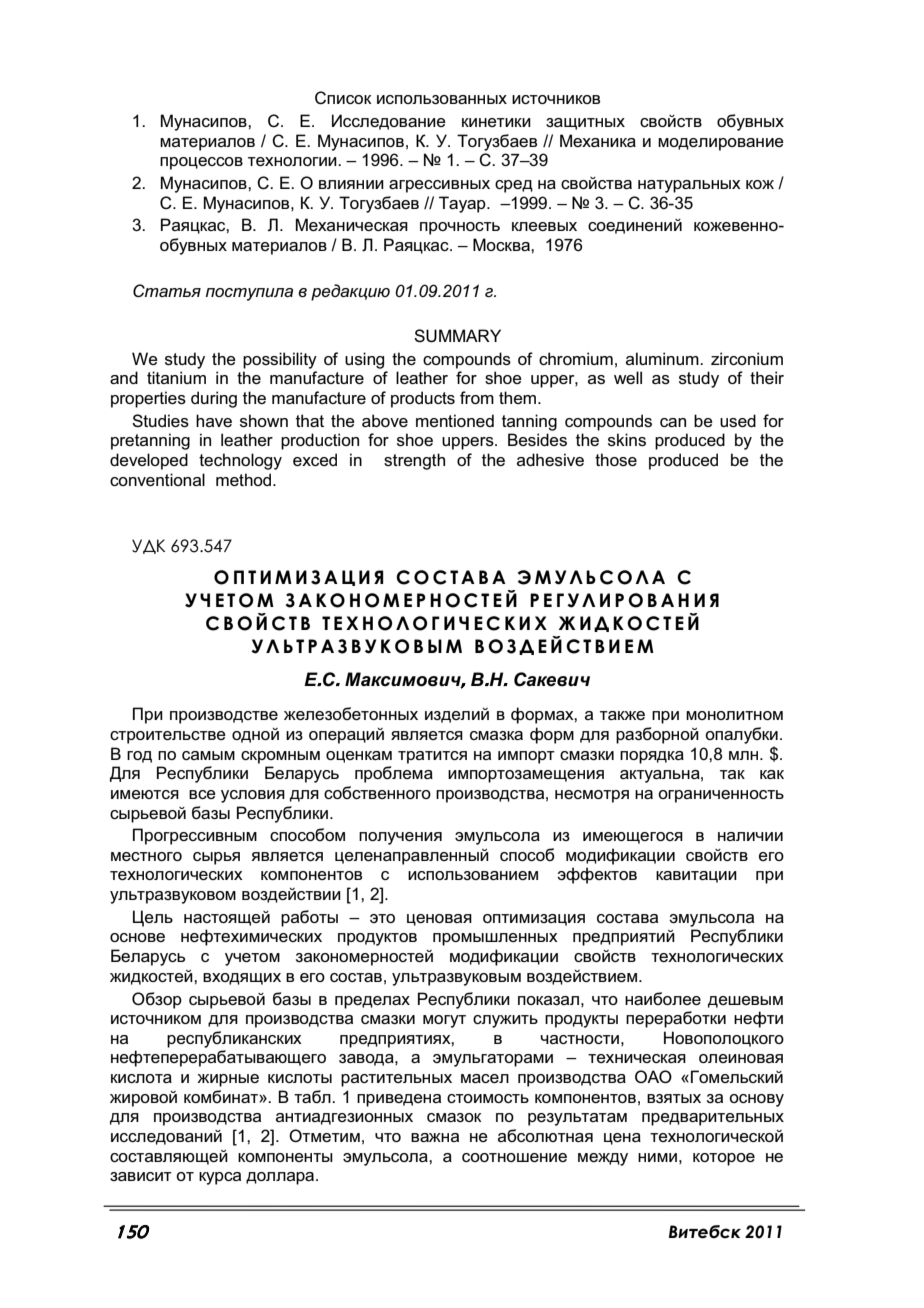 The height and width of the document is (1308, 924). I want to click on aluminum, so click(663, 358).
